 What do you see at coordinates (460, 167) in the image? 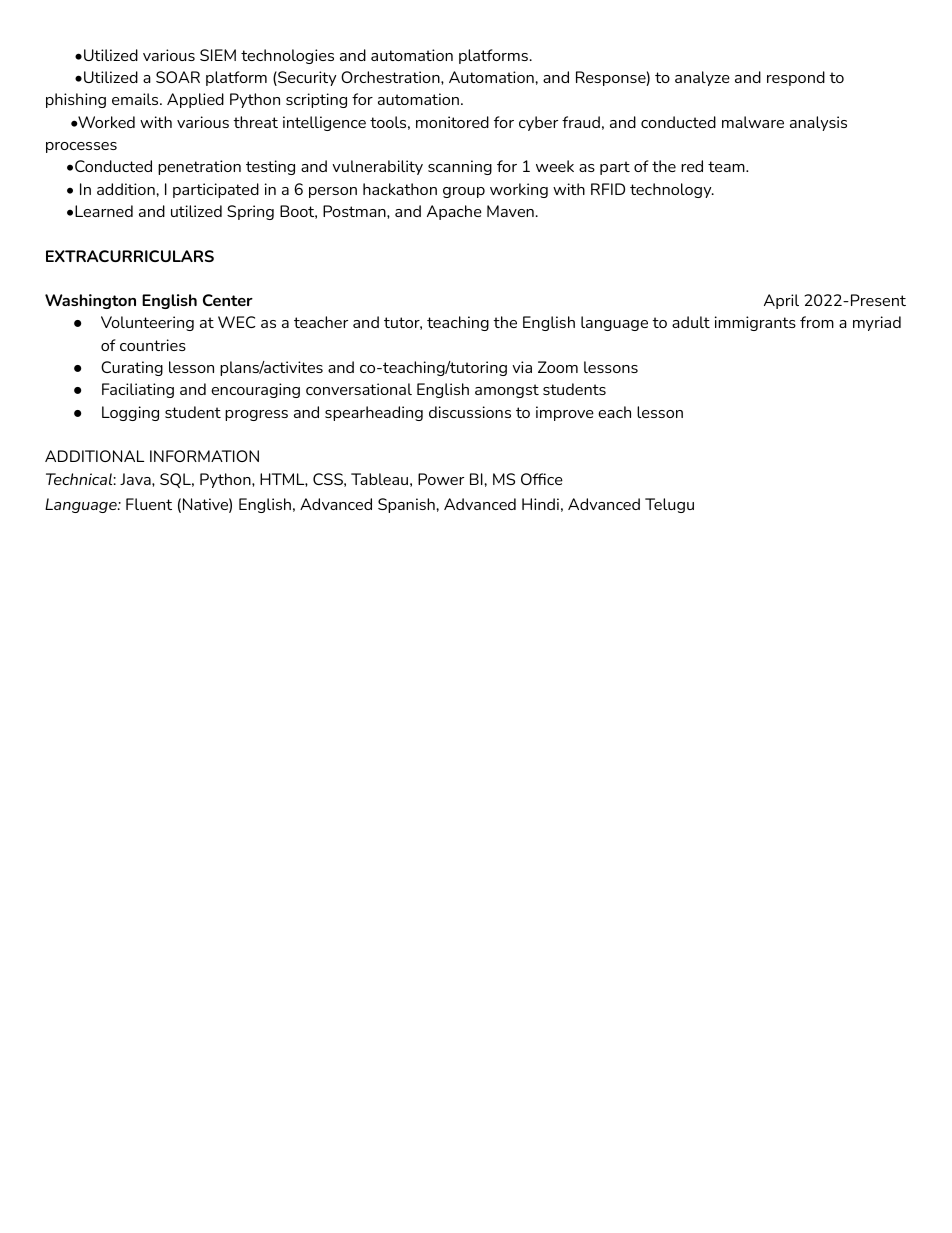
I see `scanning` at bounding box center [460, 167].
